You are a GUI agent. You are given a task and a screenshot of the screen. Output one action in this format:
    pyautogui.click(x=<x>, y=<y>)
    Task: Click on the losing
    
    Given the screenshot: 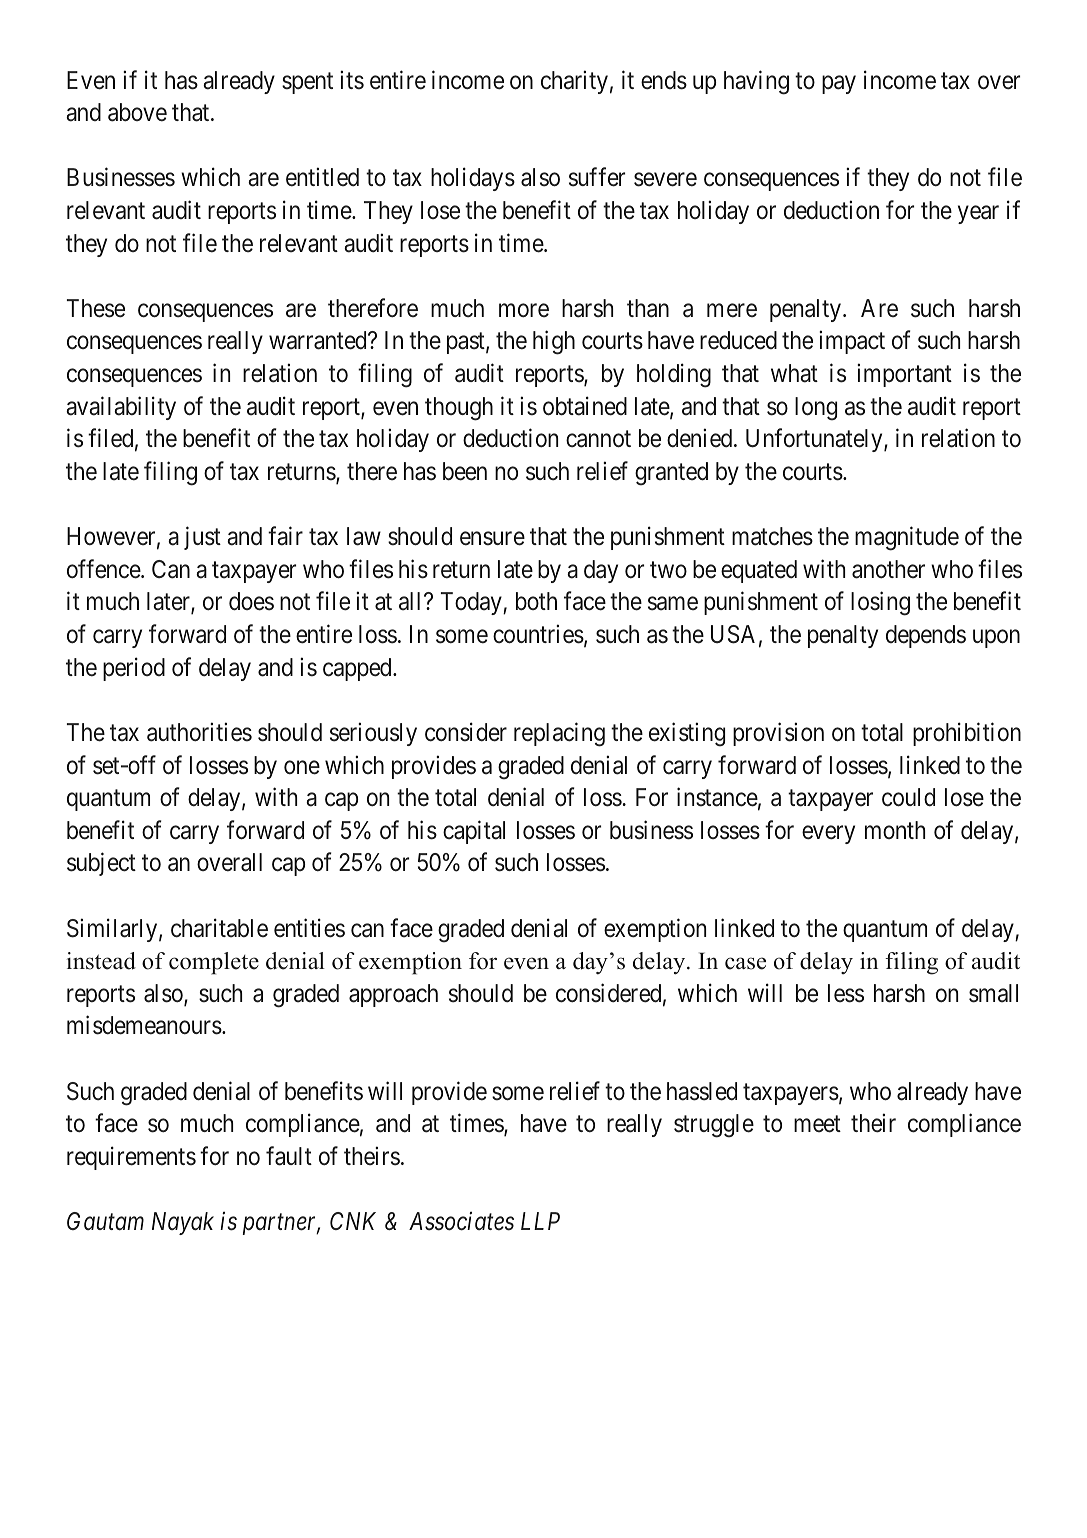 What is the action you would take?
    pyautogui.click(x=880, y=604)
